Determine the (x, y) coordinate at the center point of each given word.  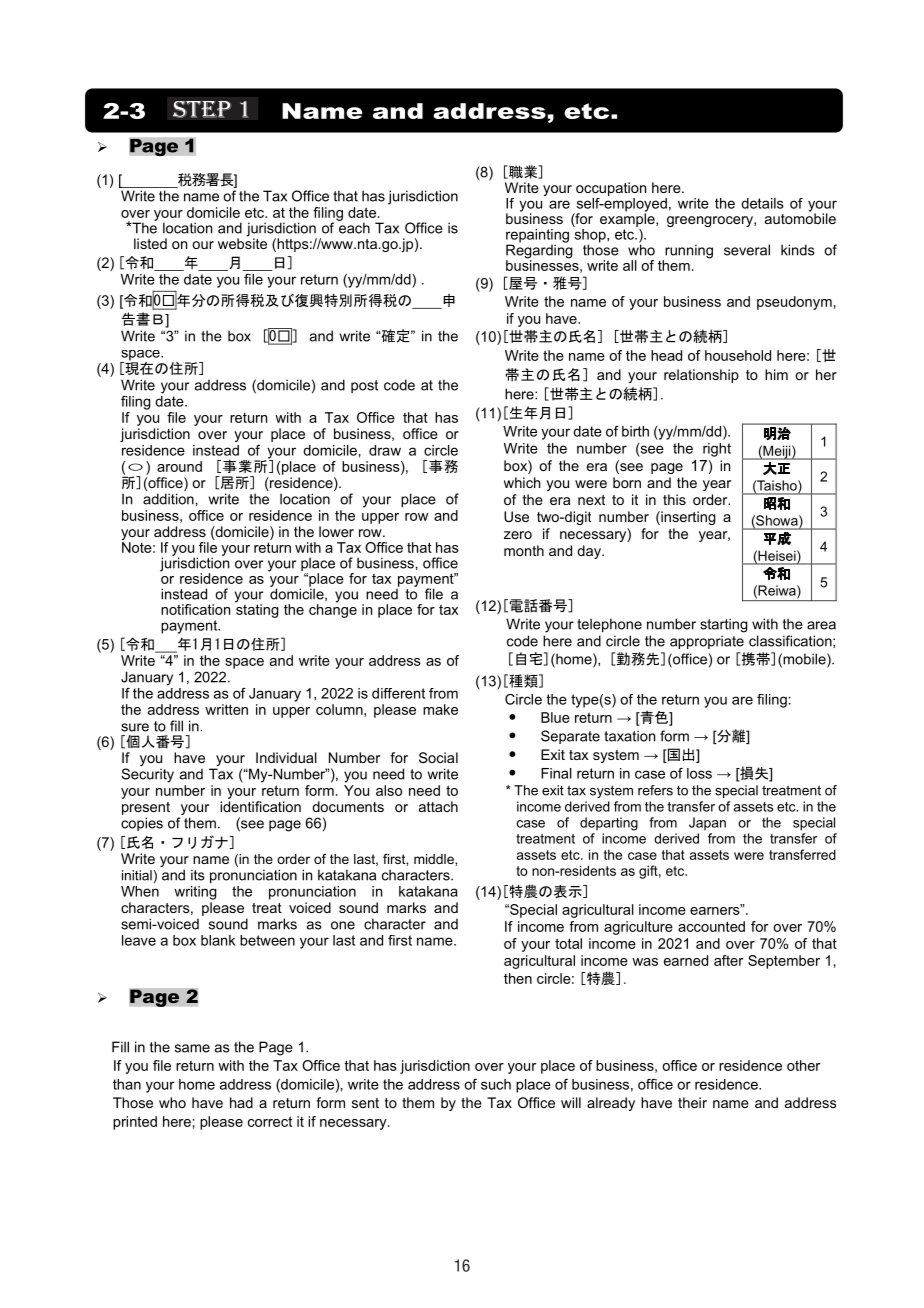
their (692, 1102)
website (242, 242)
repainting (537, 237)
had (241, 1102)
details (762, 203)
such (496, 1084)
